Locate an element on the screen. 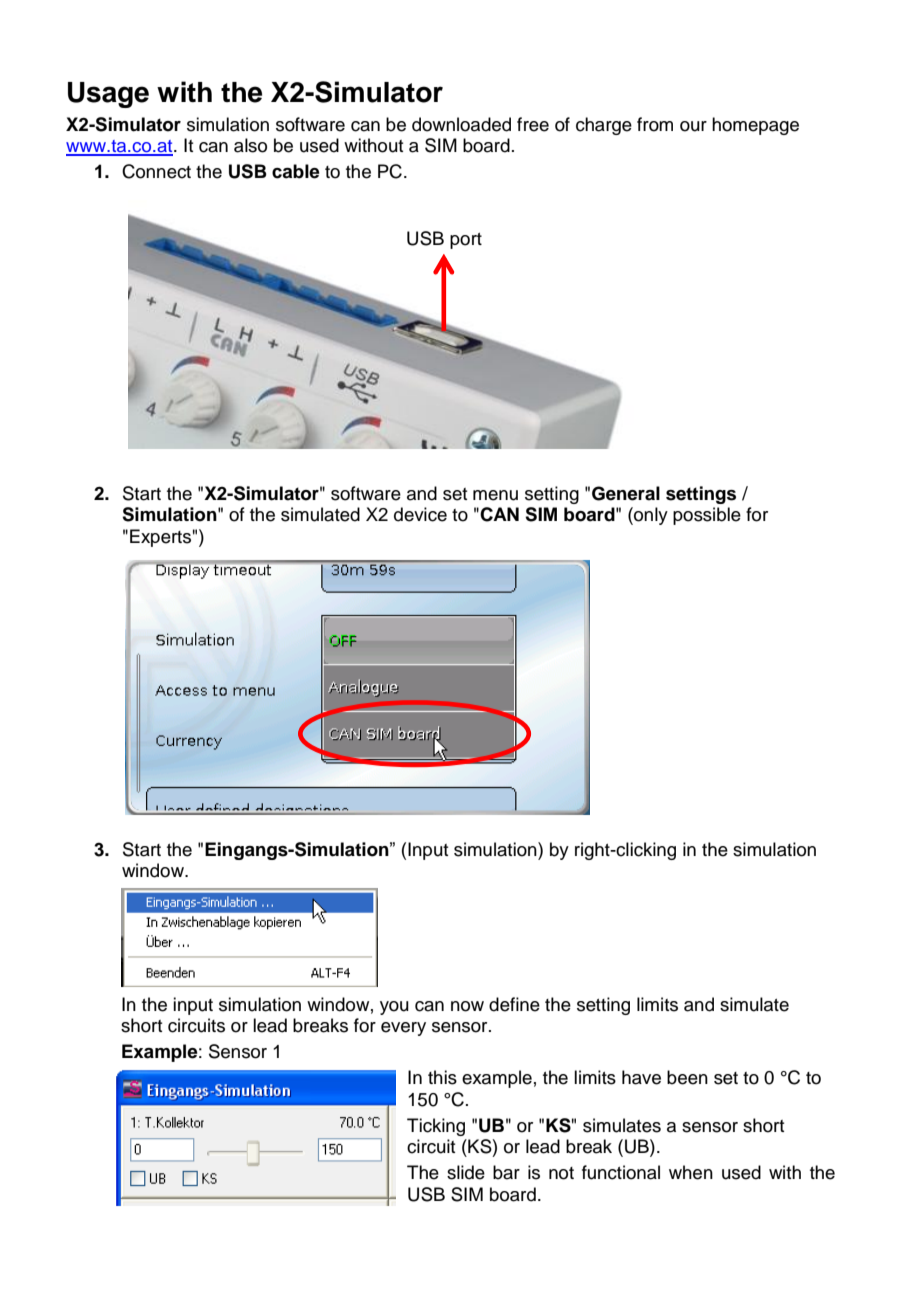 Image resolution: width=924 pixels, height=1308 pixels. port is located at coordinates (466, 241).
